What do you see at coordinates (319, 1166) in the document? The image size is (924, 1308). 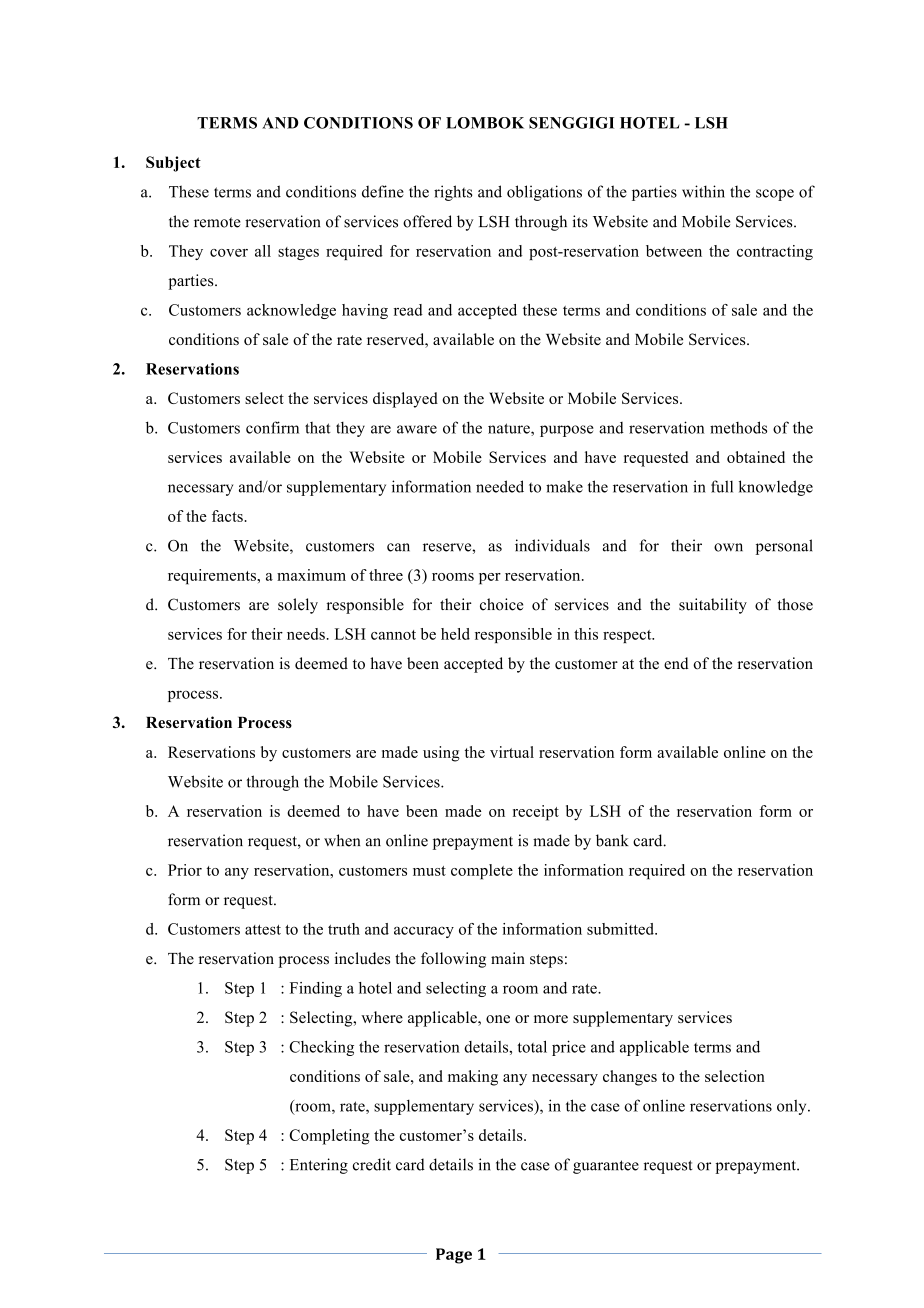 I see `Entering` at bounding box center [319, 1166].
